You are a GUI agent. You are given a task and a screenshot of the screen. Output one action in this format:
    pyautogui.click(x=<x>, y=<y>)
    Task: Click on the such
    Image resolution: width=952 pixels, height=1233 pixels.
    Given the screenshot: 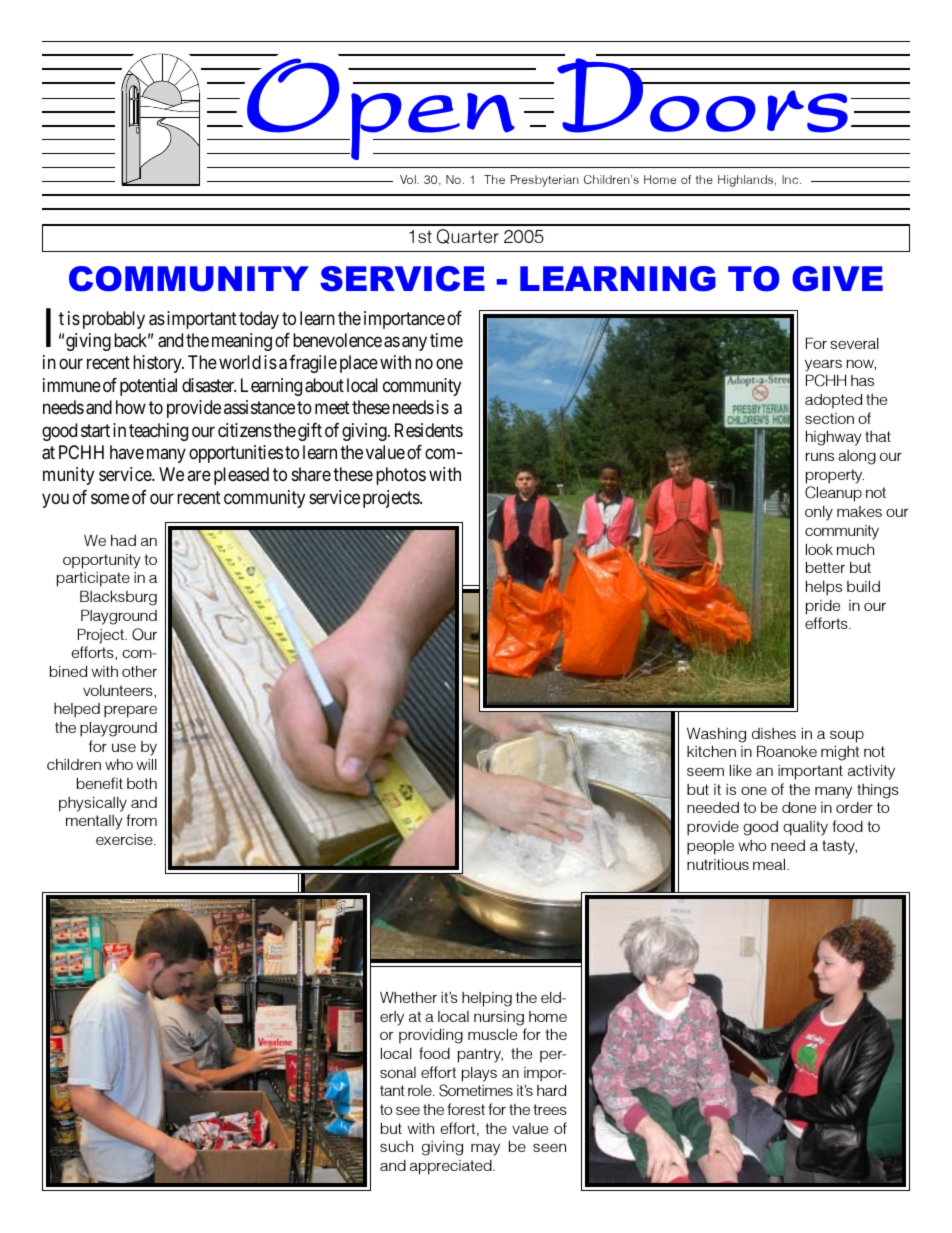 What is the action you would take?
    pyautogui.click(x=396, y=1146)
